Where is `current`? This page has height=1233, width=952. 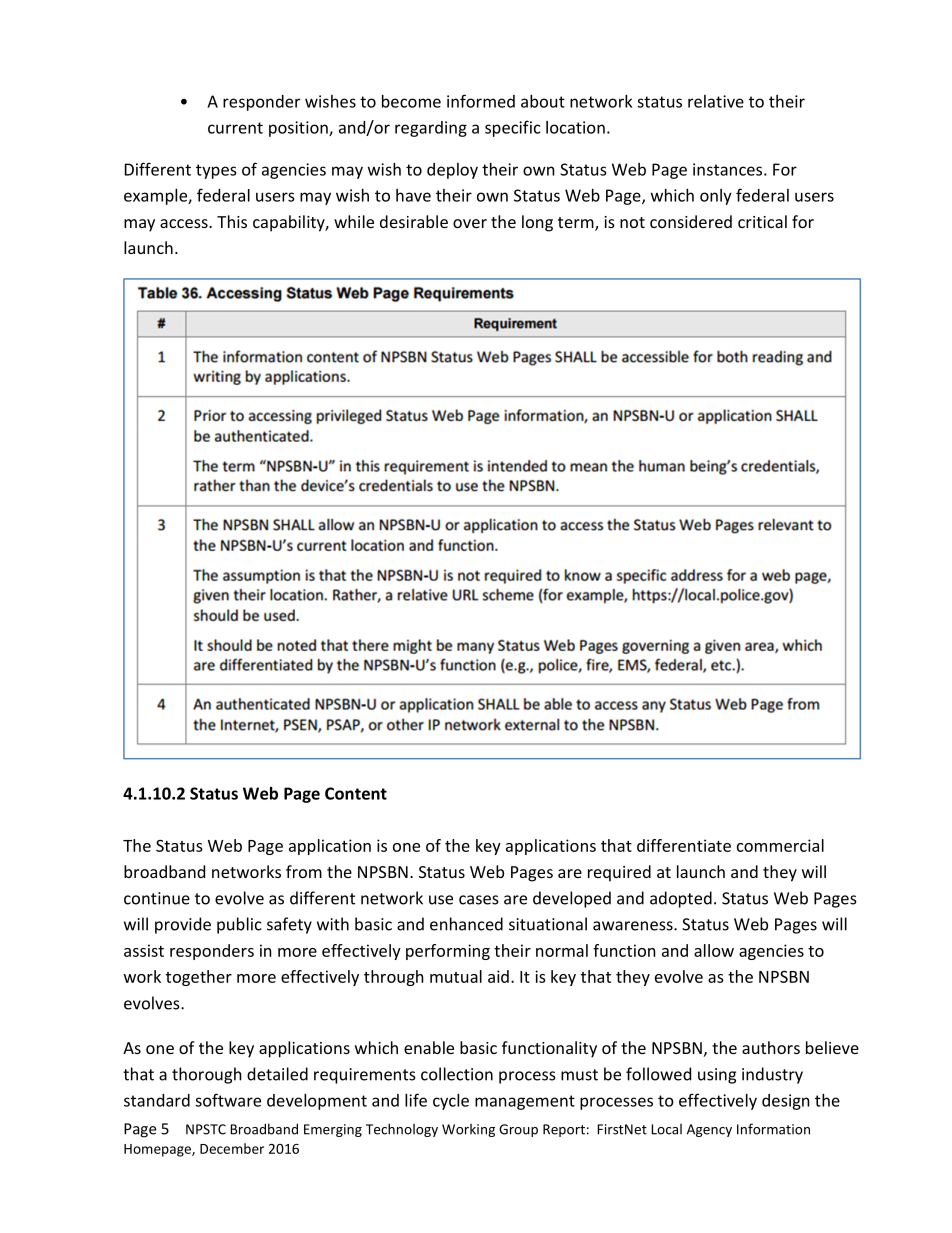
current is located at coordinates (235, 128).
